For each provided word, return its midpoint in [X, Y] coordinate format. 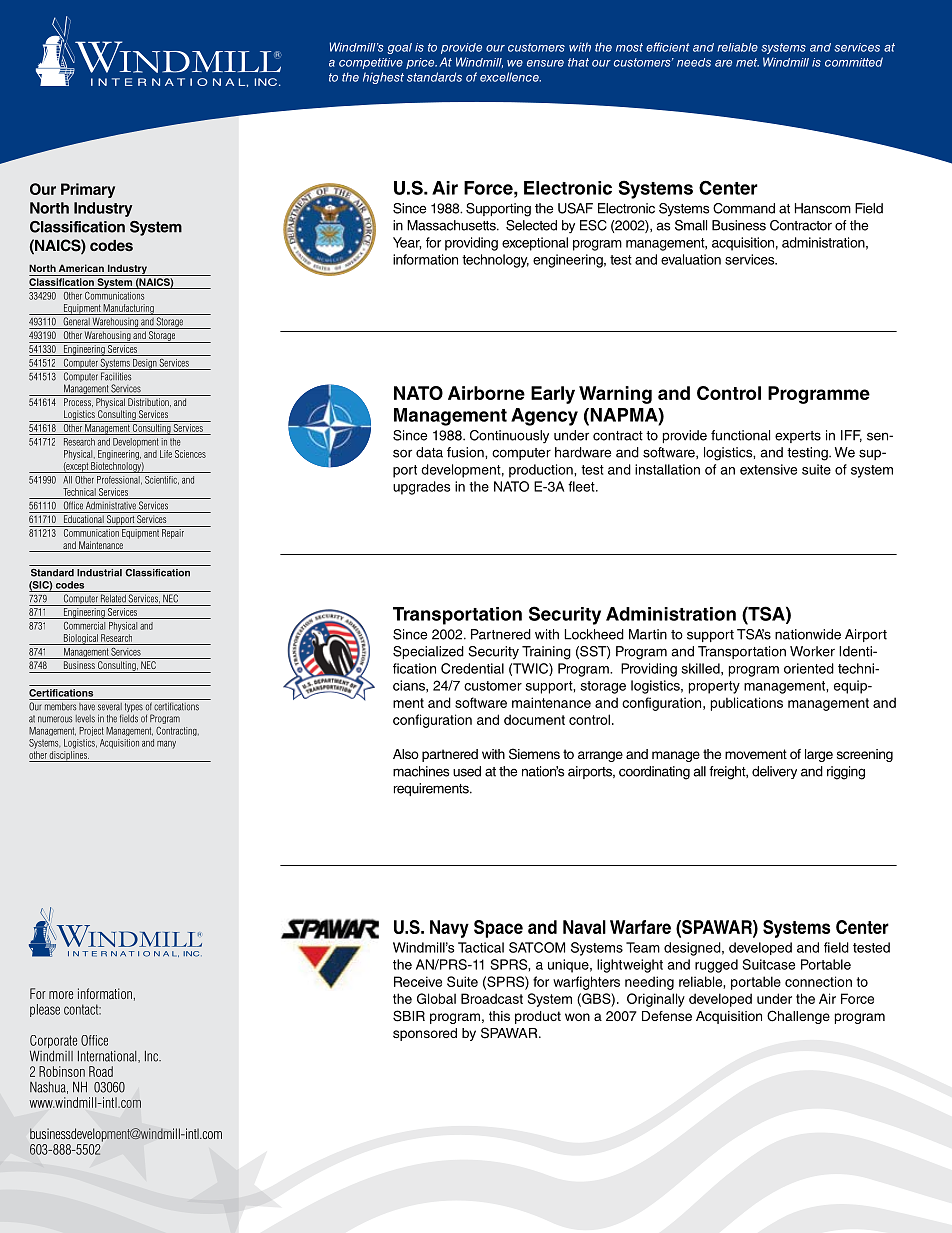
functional [740, 435]
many [166, 745]
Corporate [53, 1043]
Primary [88, 190]
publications [747, 704]
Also [406, 754]
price [421, 63]
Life [166, 454]
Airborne [486, 393]
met [747, 62]
